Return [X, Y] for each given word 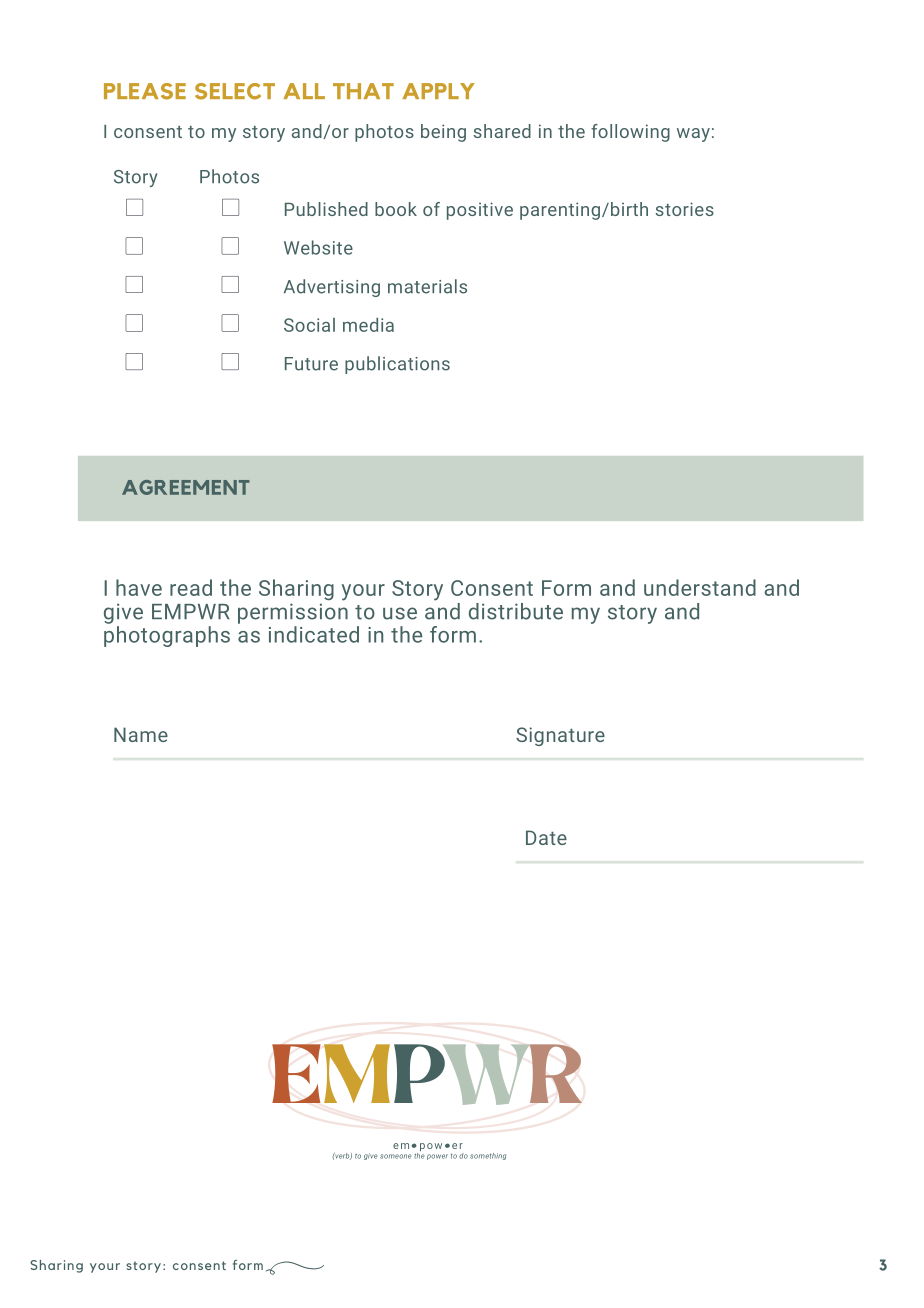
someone [396, 1156]
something [488, 1156]
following [630, 133]
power [437, 1157]
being [443, 133]
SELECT [235, 91]
